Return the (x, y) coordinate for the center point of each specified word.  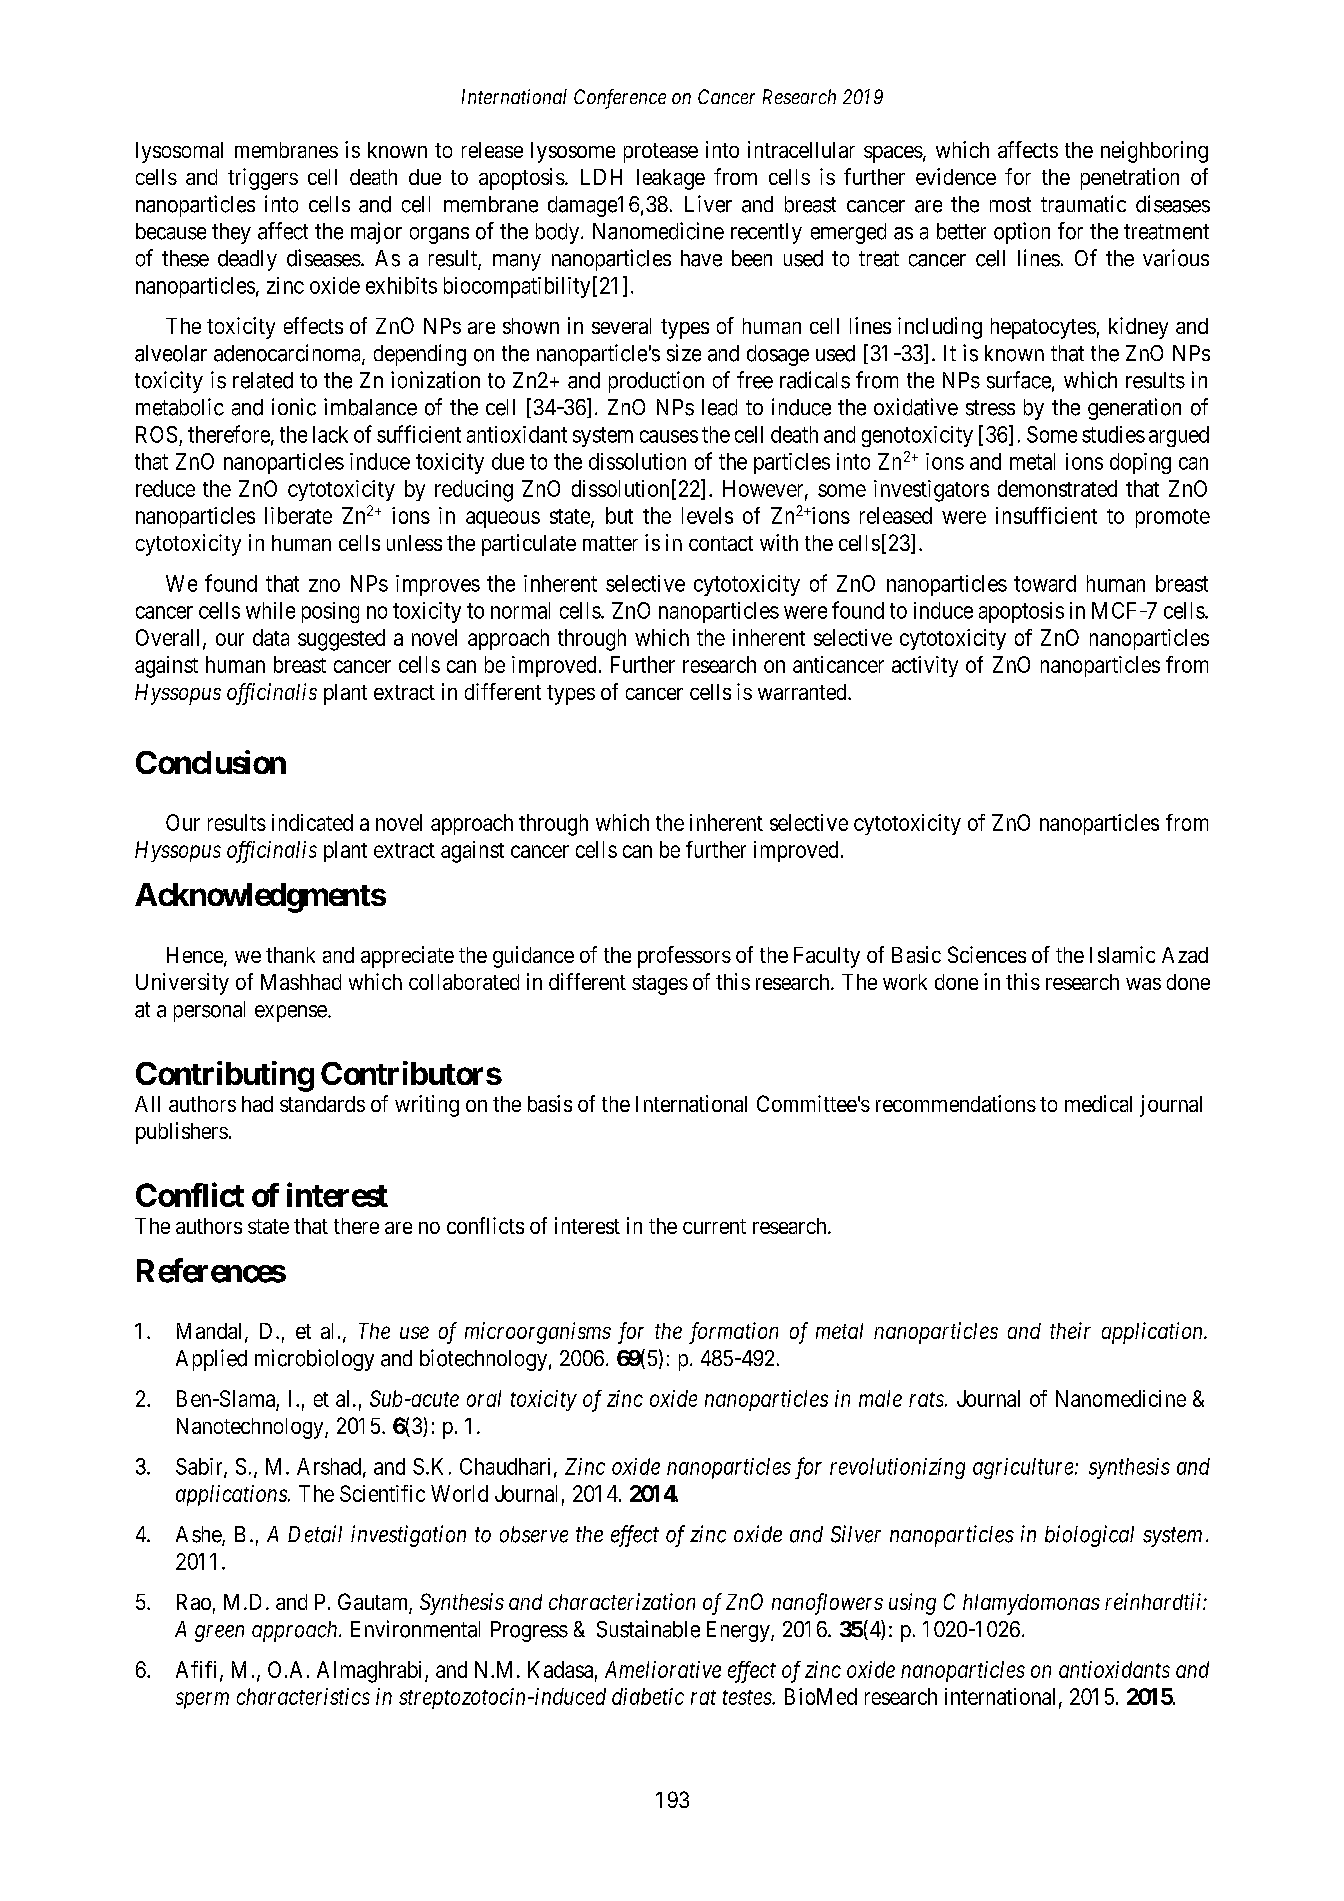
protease (661, 153)
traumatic (1083, 204)
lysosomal (179, 152)
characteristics (303, 1696)
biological (1089, 1536)
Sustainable (648, 1629)
